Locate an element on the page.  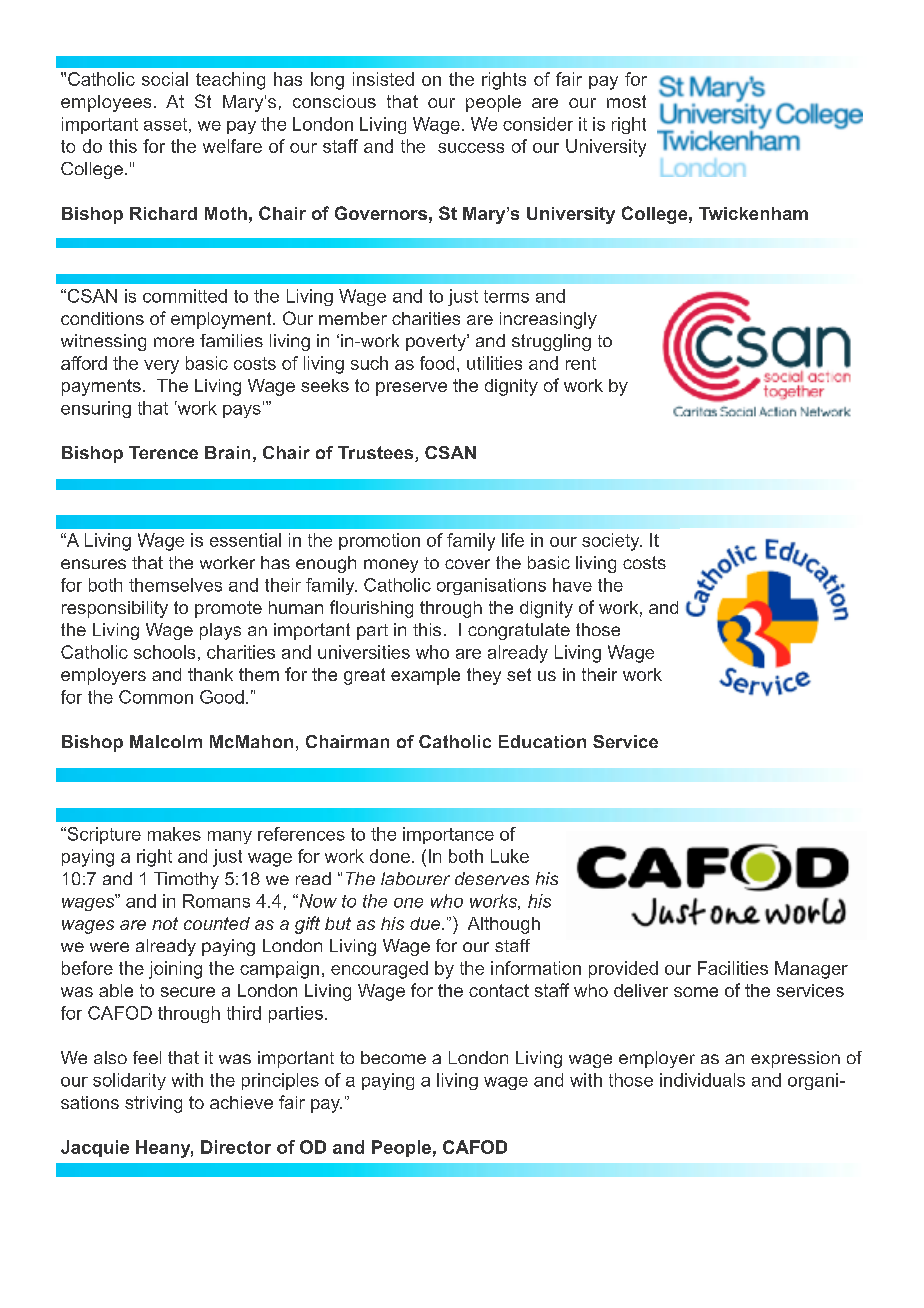
success is located at coordinates (471, 148).
